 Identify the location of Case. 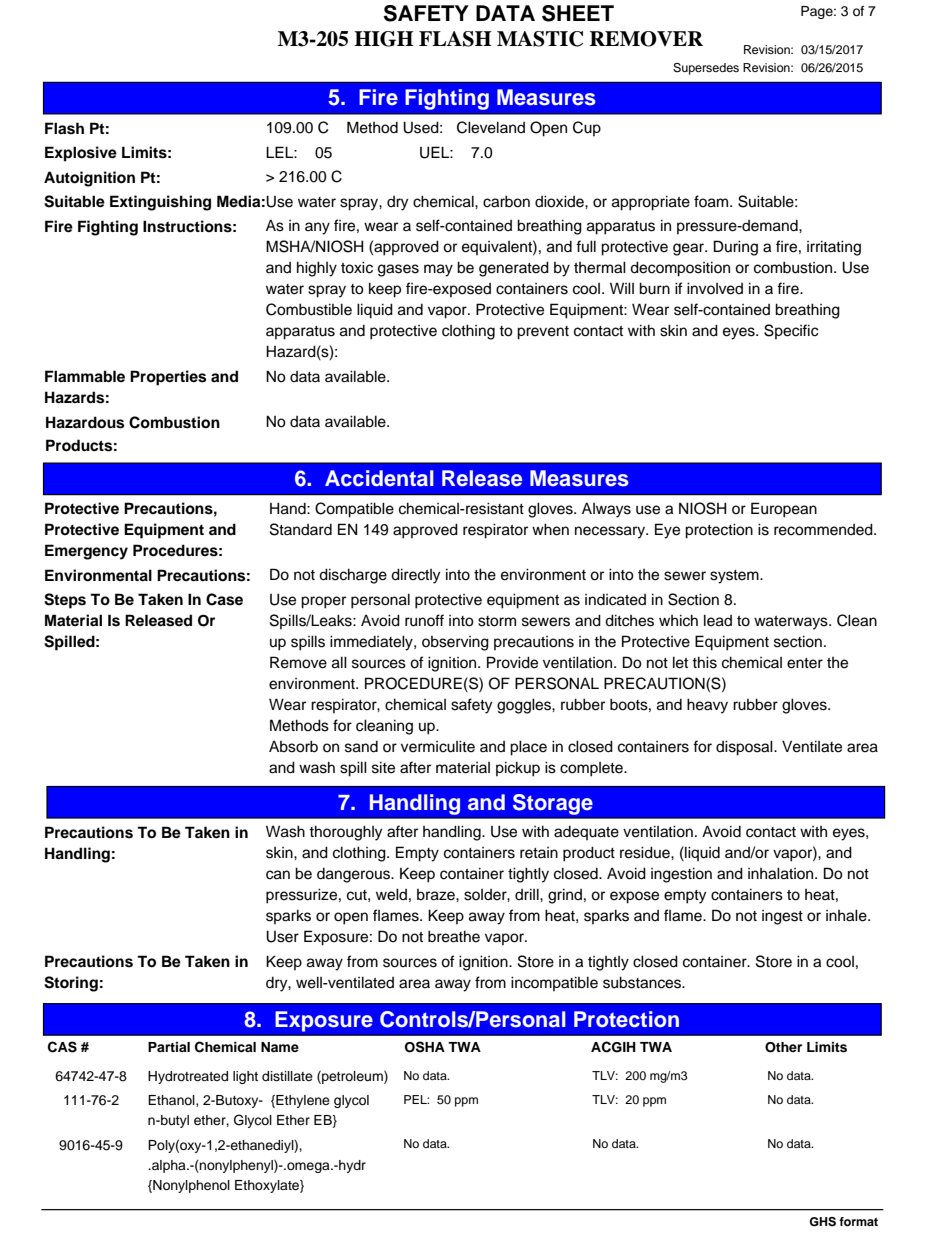
(224, 599).
